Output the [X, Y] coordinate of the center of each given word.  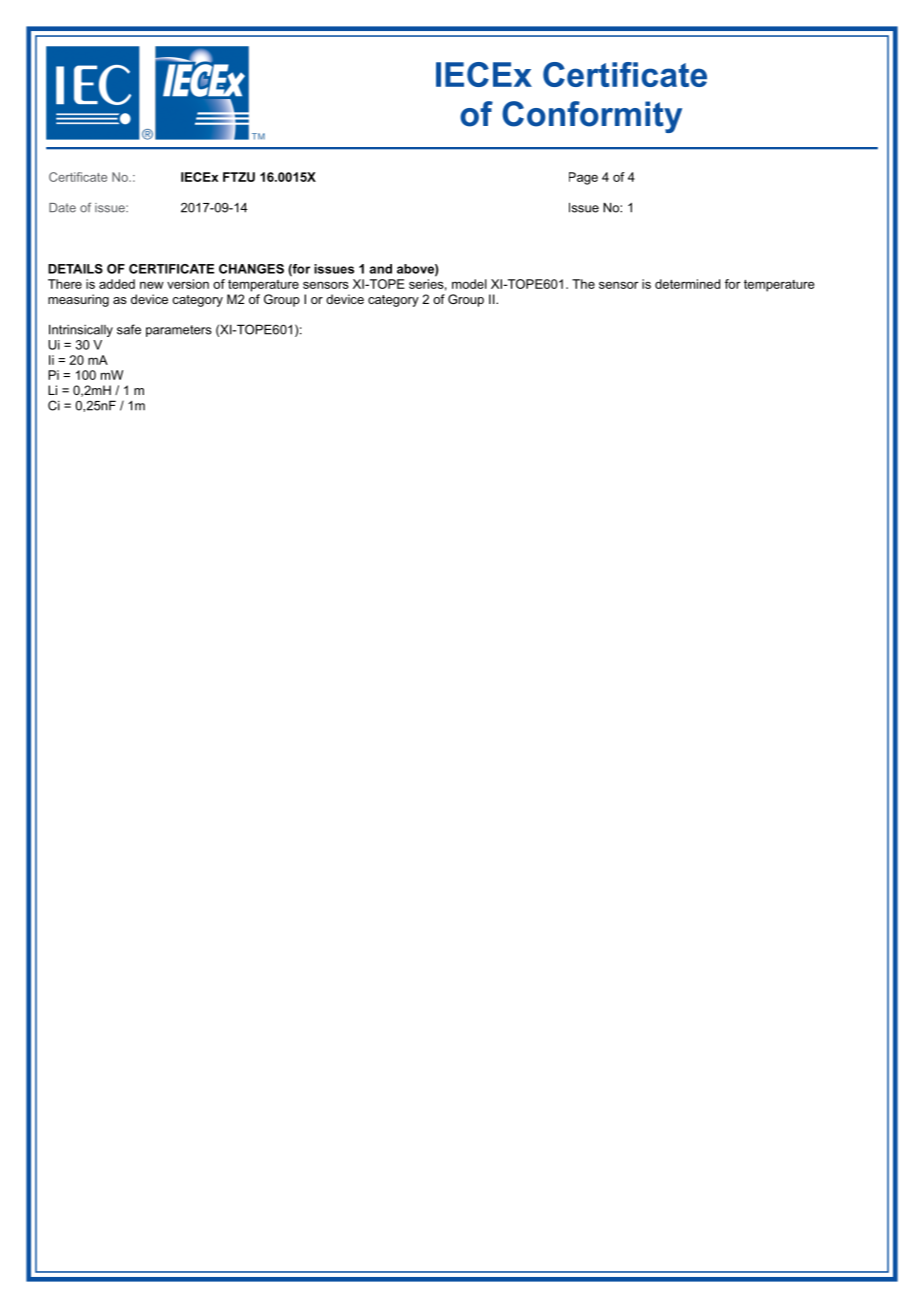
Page [583, 178]
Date [62, 208]
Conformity [592, 117]
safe [129, 329]
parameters [179, 331]
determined [687, 284]
